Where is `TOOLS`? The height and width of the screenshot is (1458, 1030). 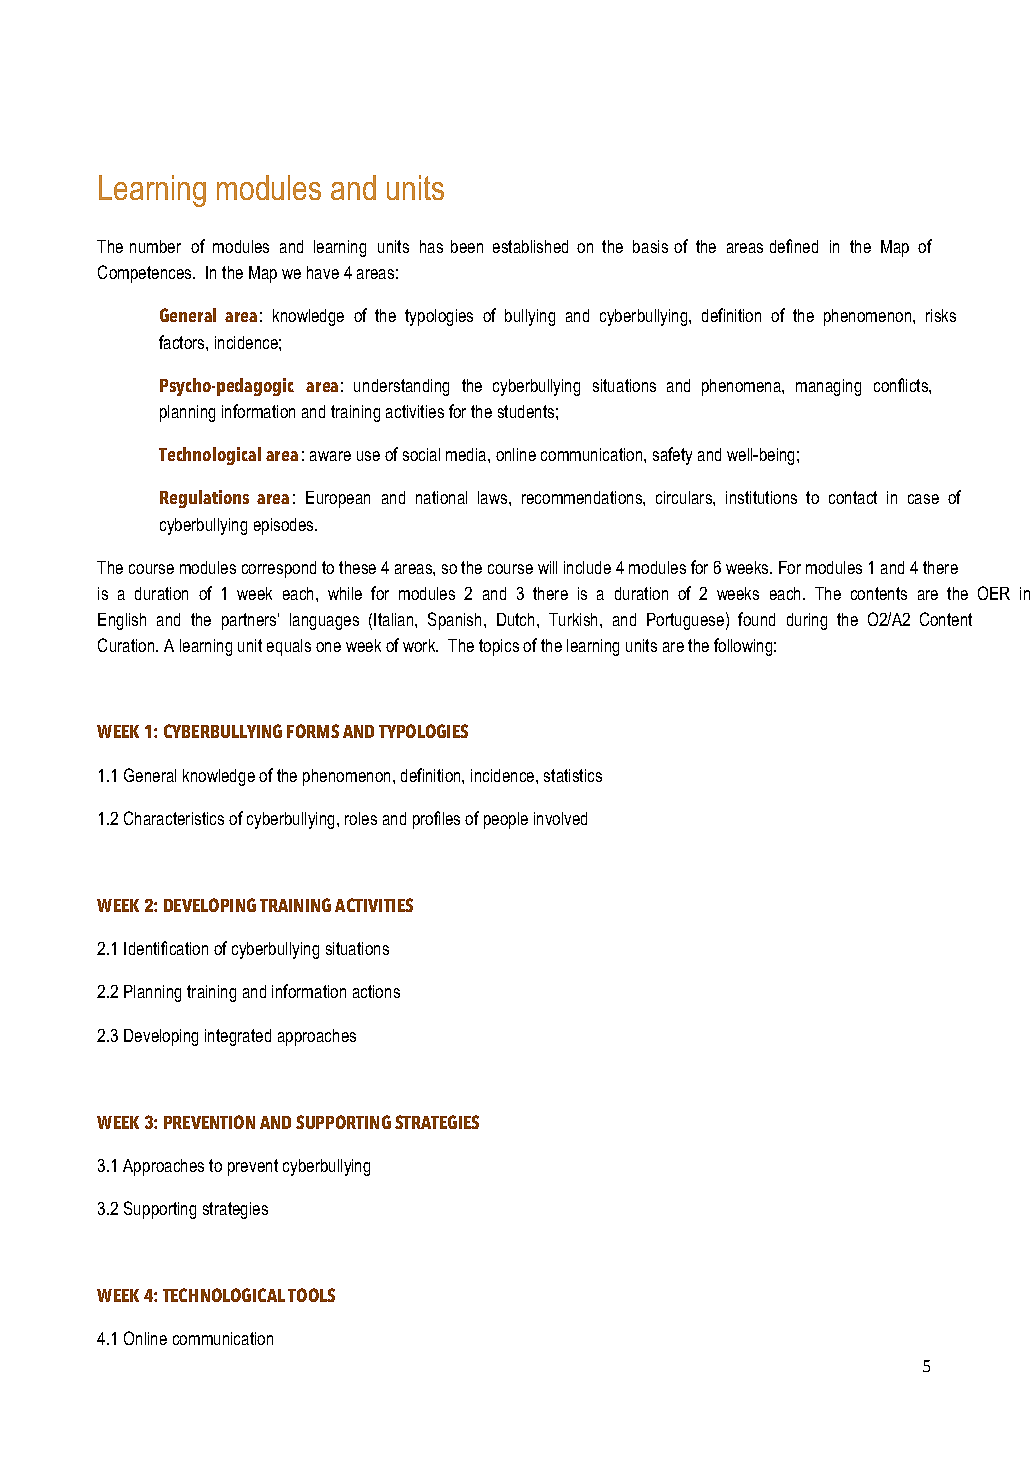 TOOLS is located at coordinates (311, 1295).
